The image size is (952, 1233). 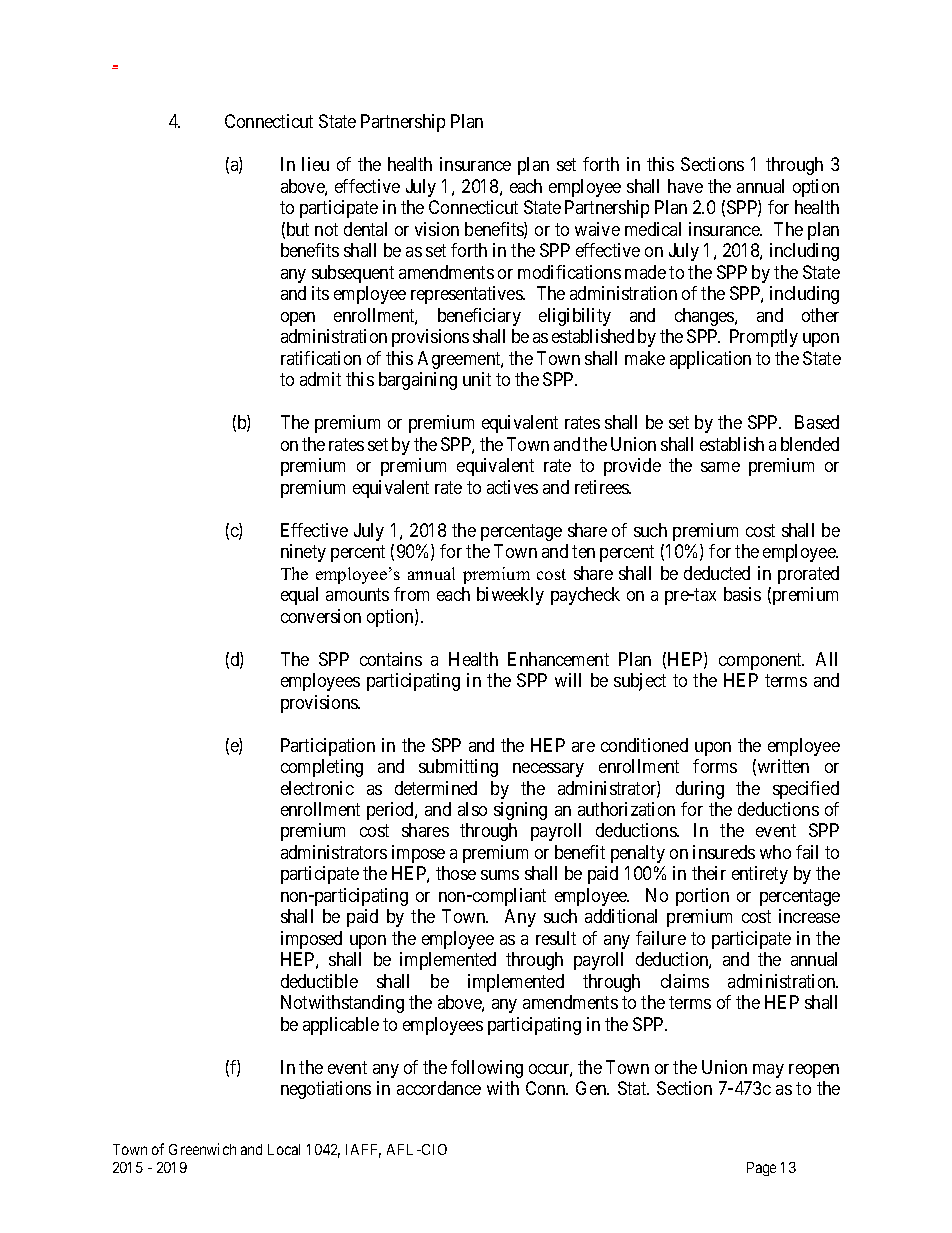 What do you see at coordinates (315, 164) in the screenshot?
I see `lieu` at bounding box center [315, 164].
